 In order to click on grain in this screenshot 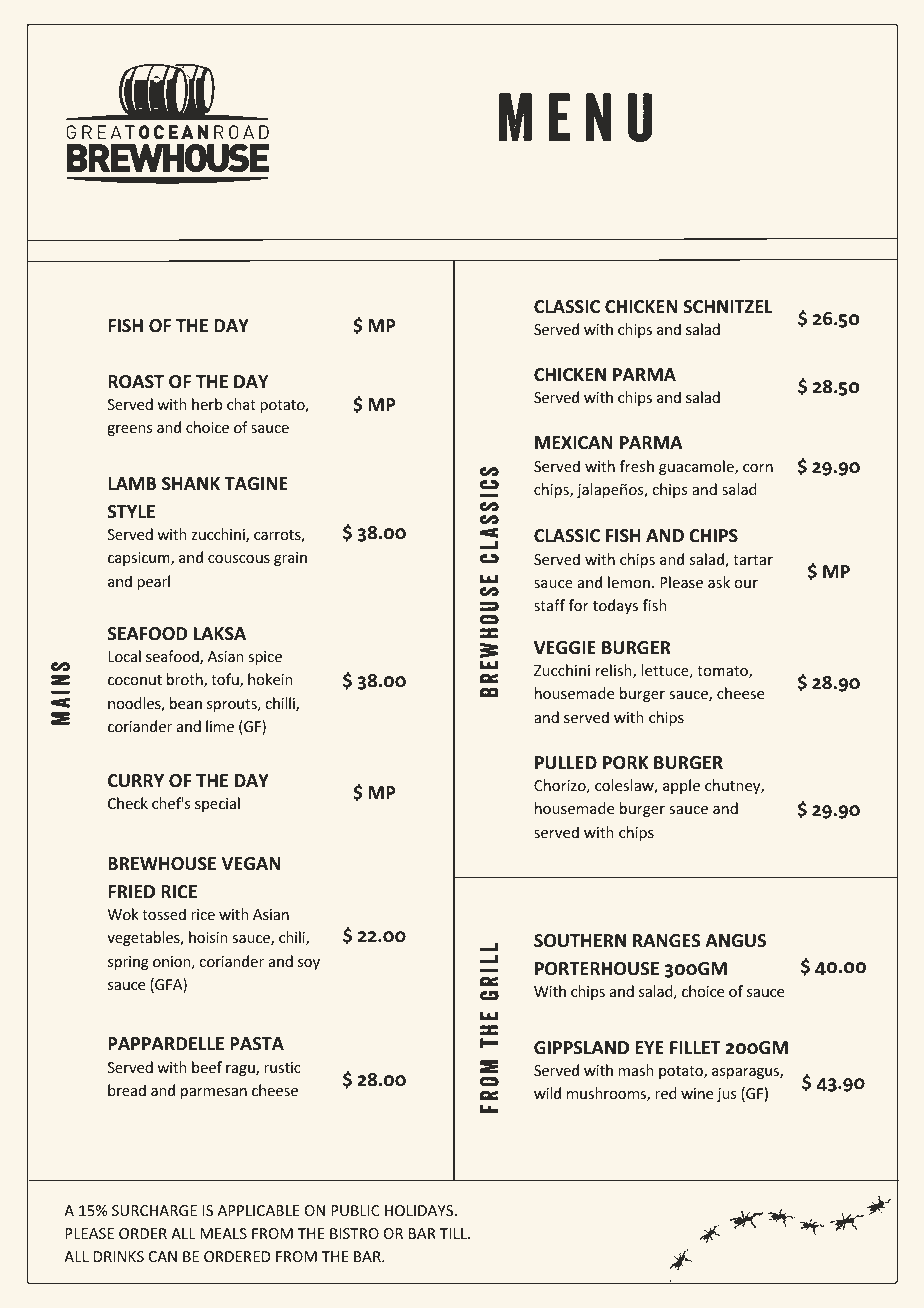, I will do `click(290, 559)`.
